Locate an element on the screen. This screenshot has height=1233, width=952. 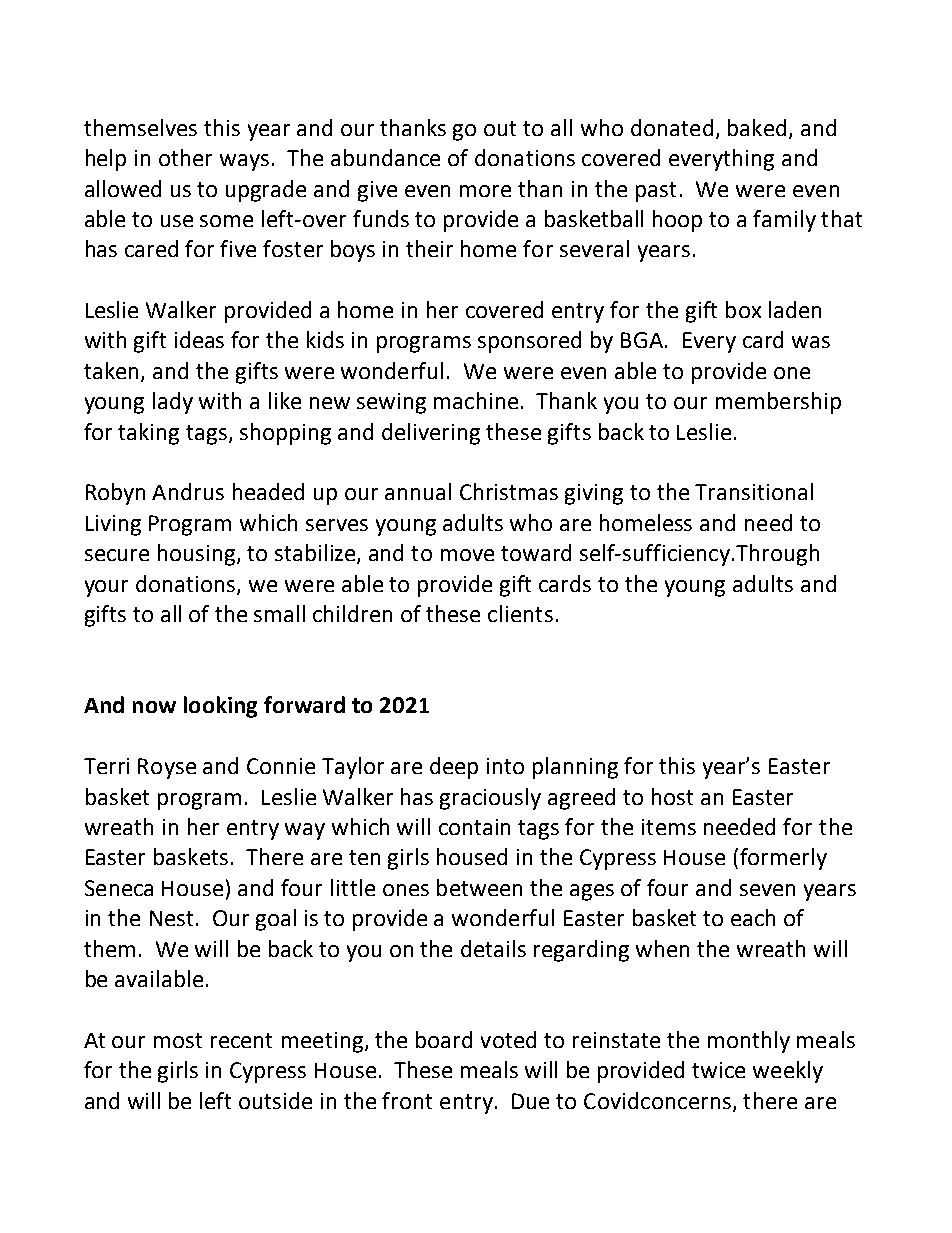
other is located at coordinates (185, 157).
